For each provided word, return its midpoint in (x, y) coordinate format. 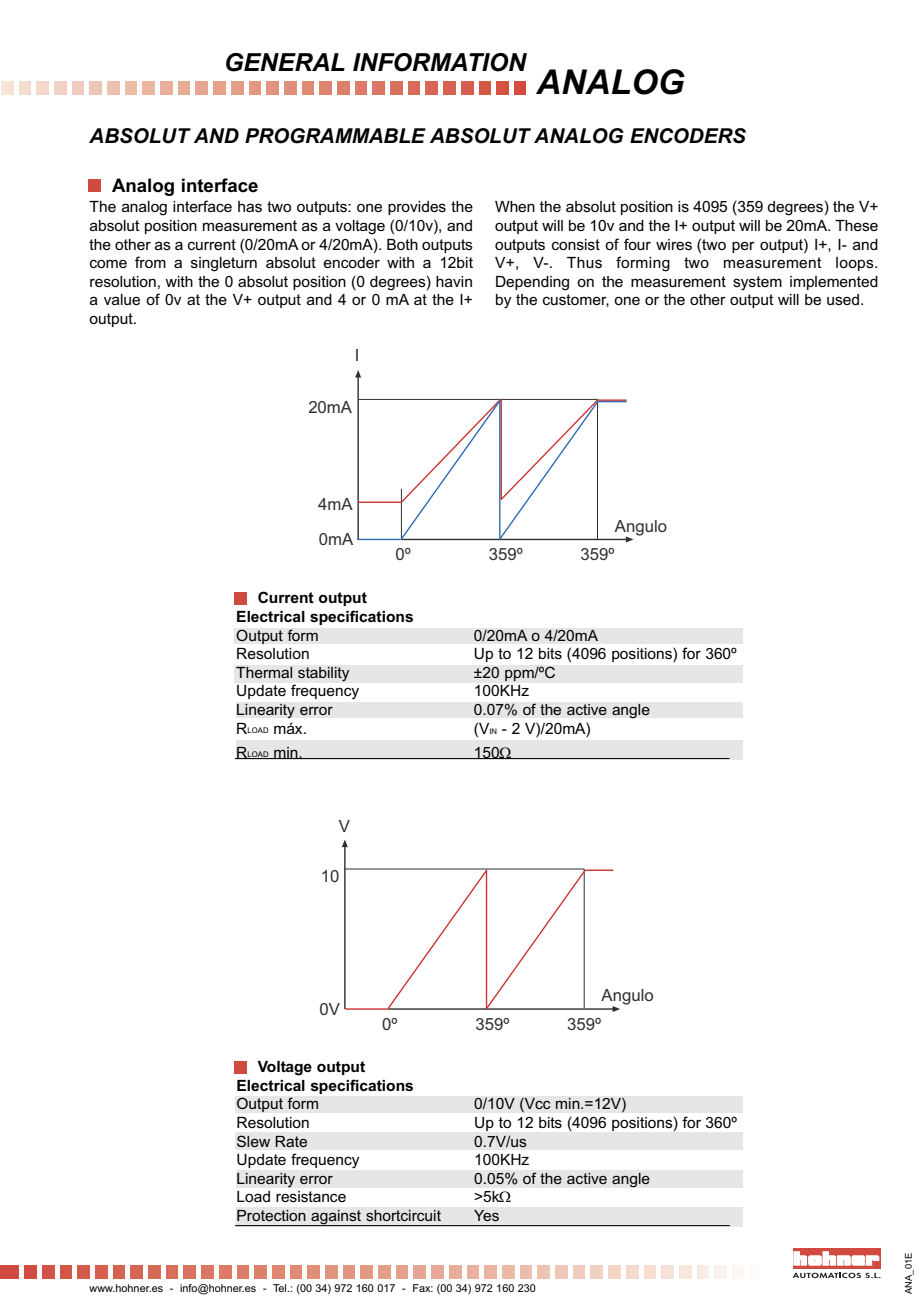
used (843, 299)
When (515, 206)
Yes (486, 1215)
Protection (271, 1215)
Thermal (264, 673)
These (856, 225)
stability (324, 674)
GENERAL (285, 62)
